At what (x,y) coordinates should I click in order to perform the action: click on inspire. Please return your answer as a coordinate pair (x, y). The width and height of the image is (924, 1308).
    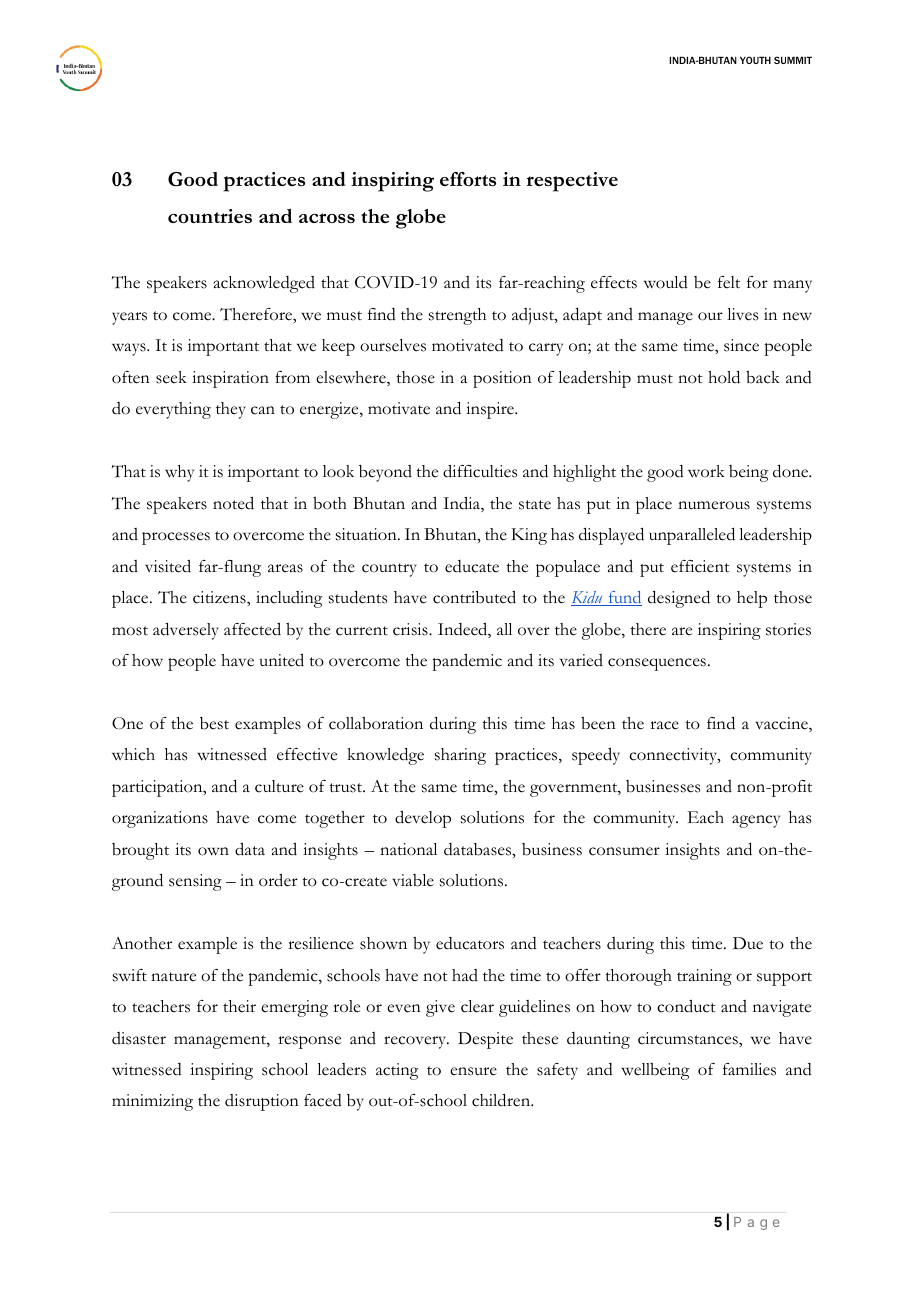
    Looking at the image, I should click on (491, 410).
